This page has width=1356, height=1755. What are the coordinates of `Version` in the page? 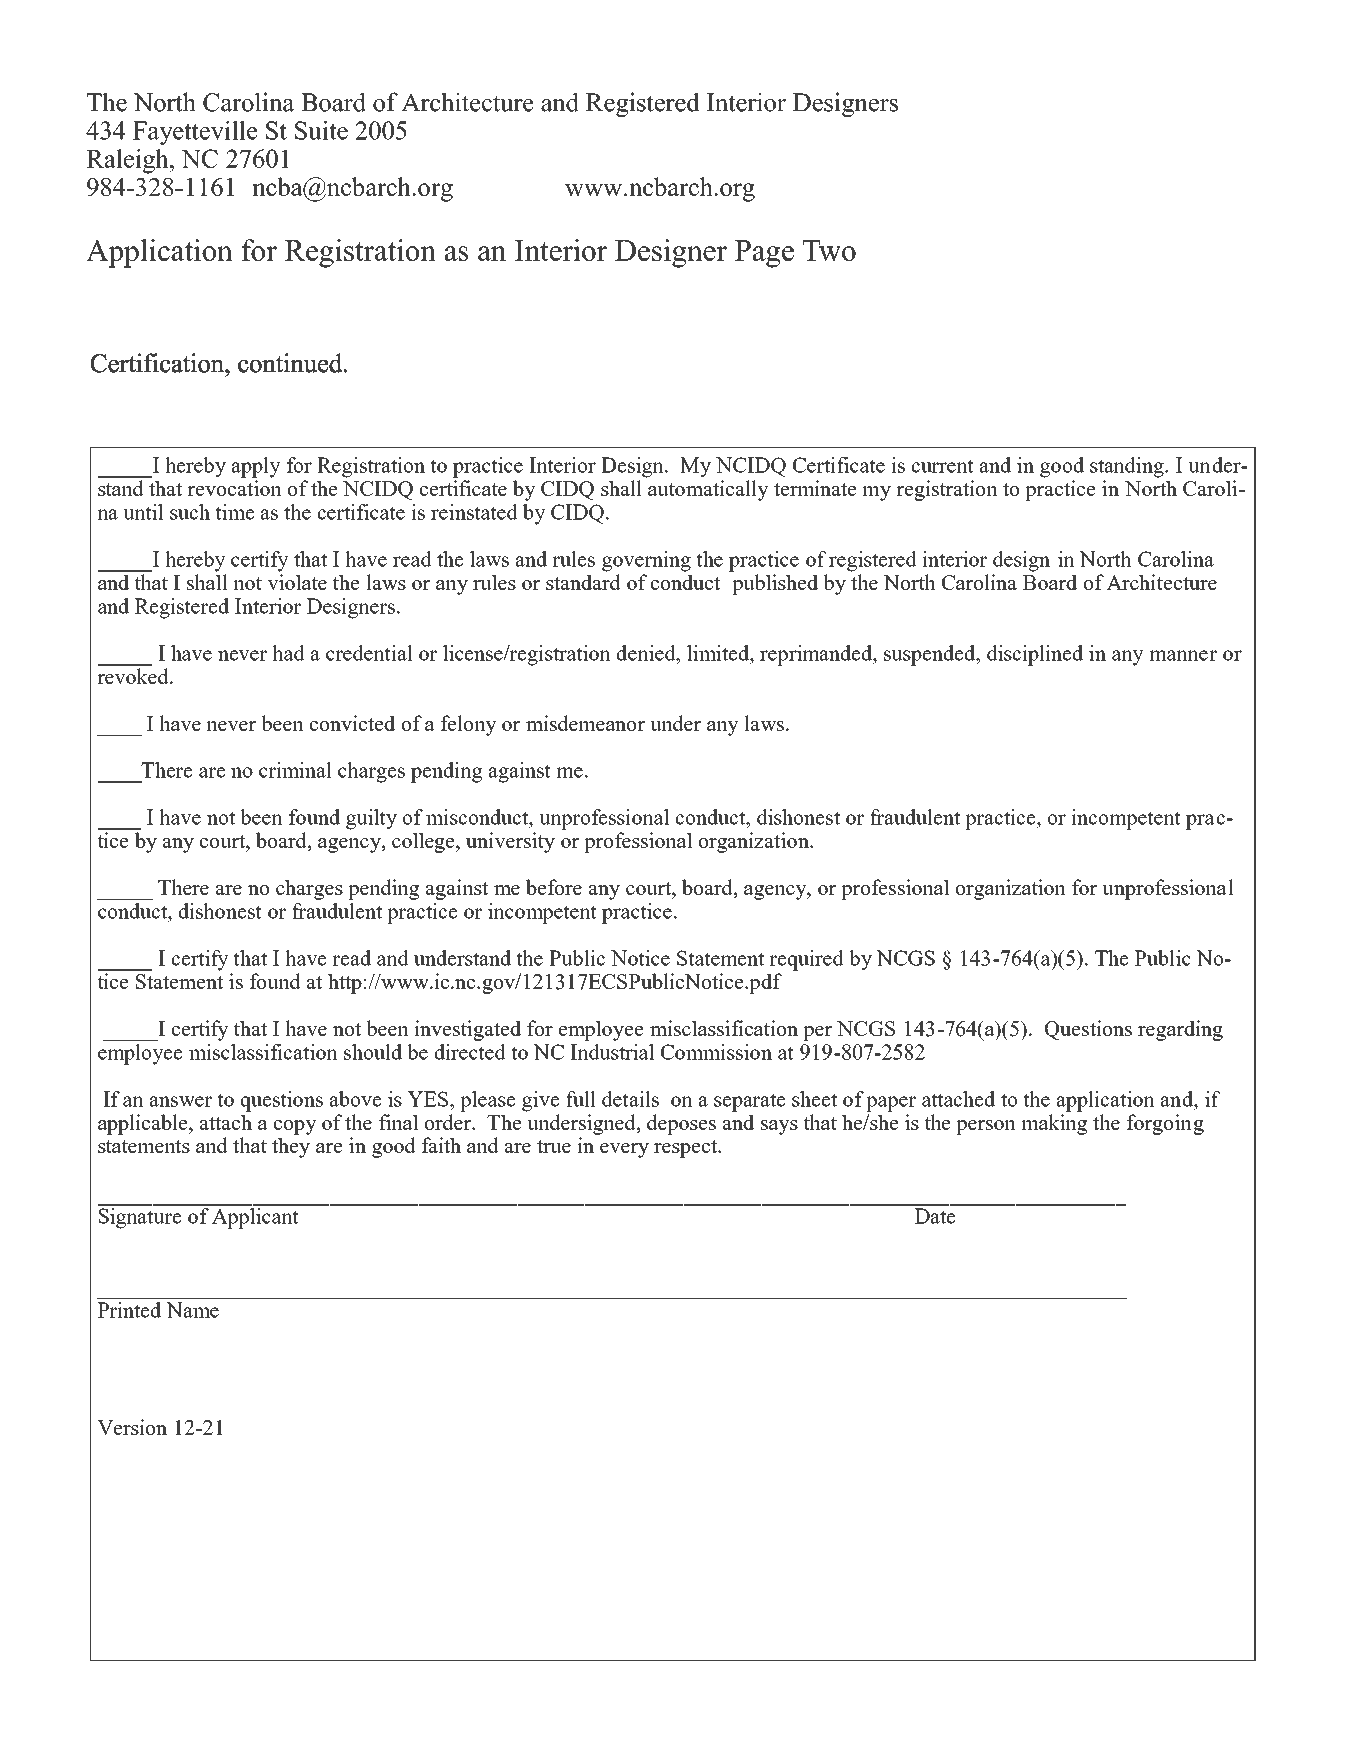 It's located at (132, 1427).
